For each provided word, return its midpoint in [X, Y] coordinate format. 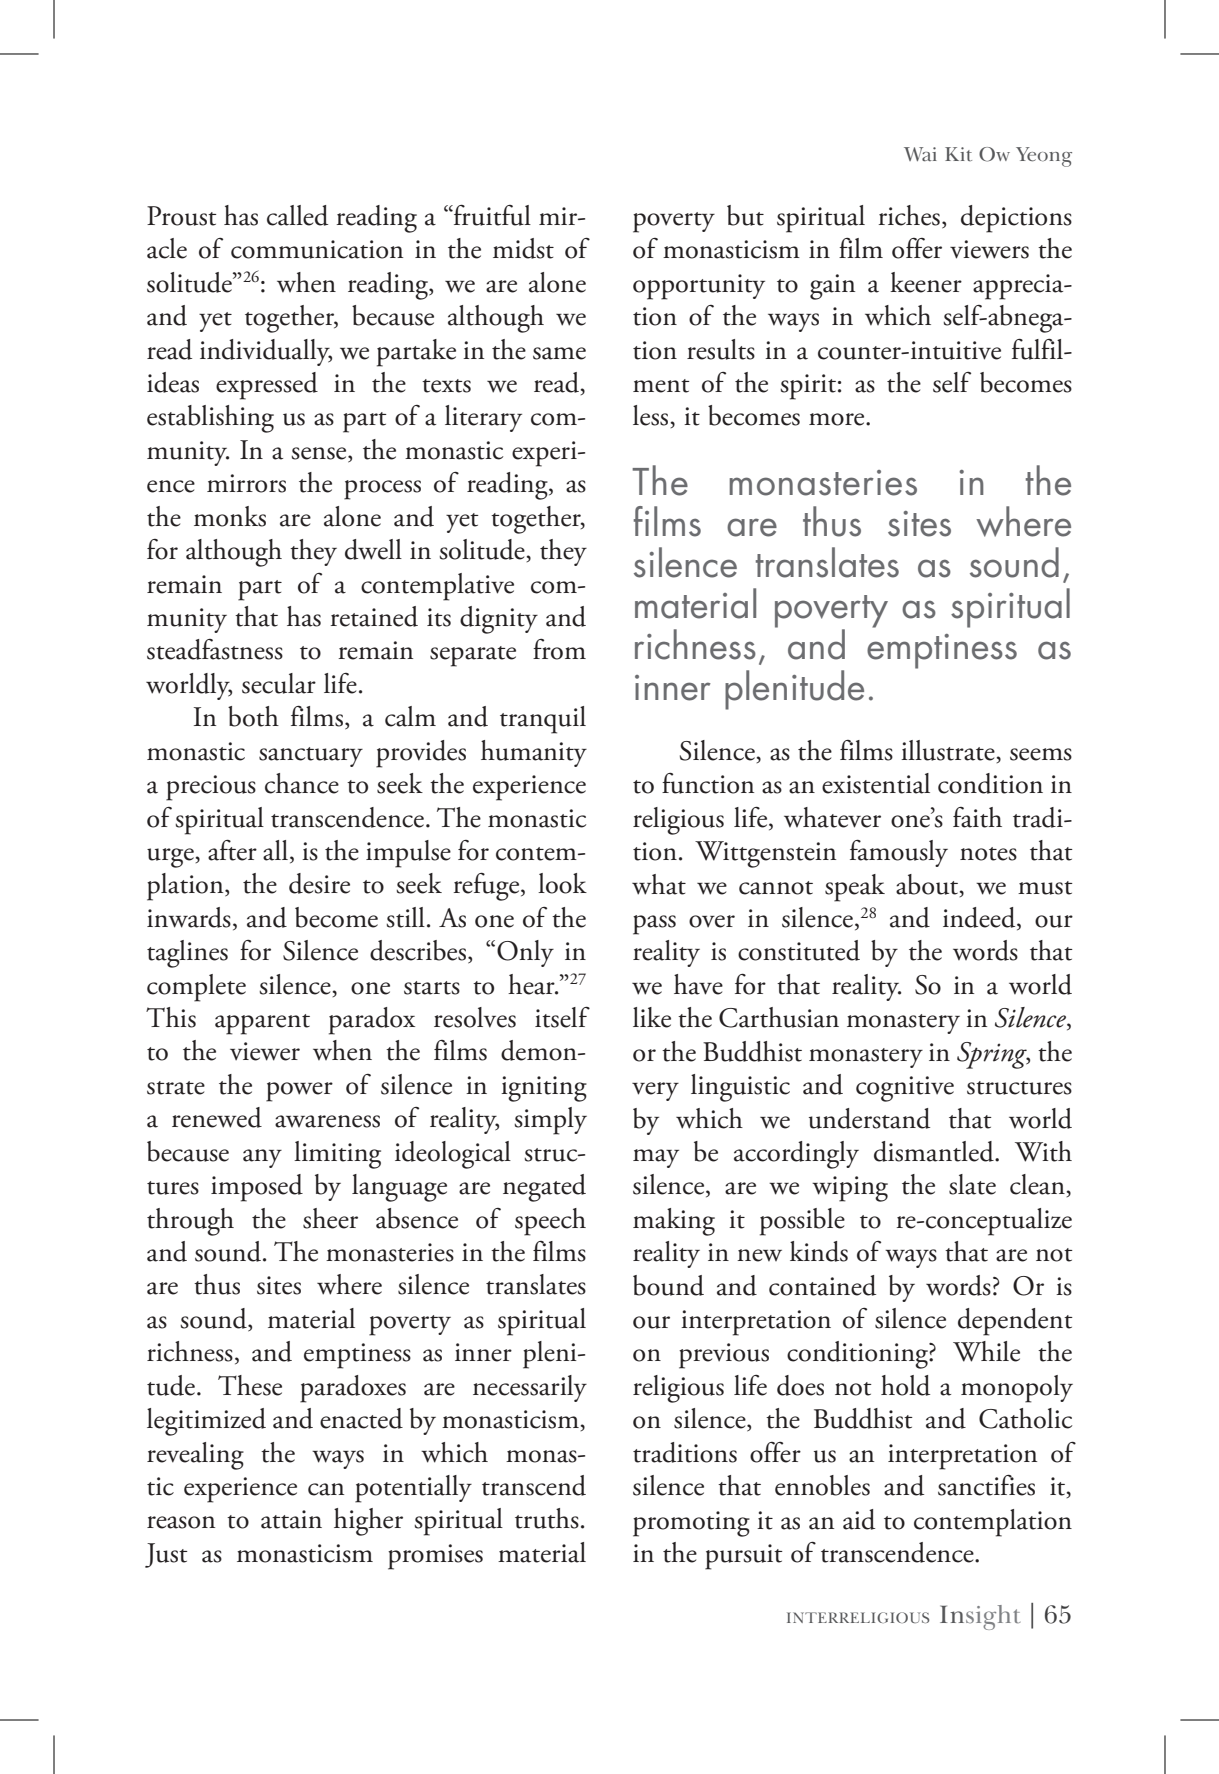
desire [319, 883]
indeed [980, 918]
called [297, 215]
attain [291, 1519]
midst [523, 248]
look [562, 883]
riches [909, 215]
